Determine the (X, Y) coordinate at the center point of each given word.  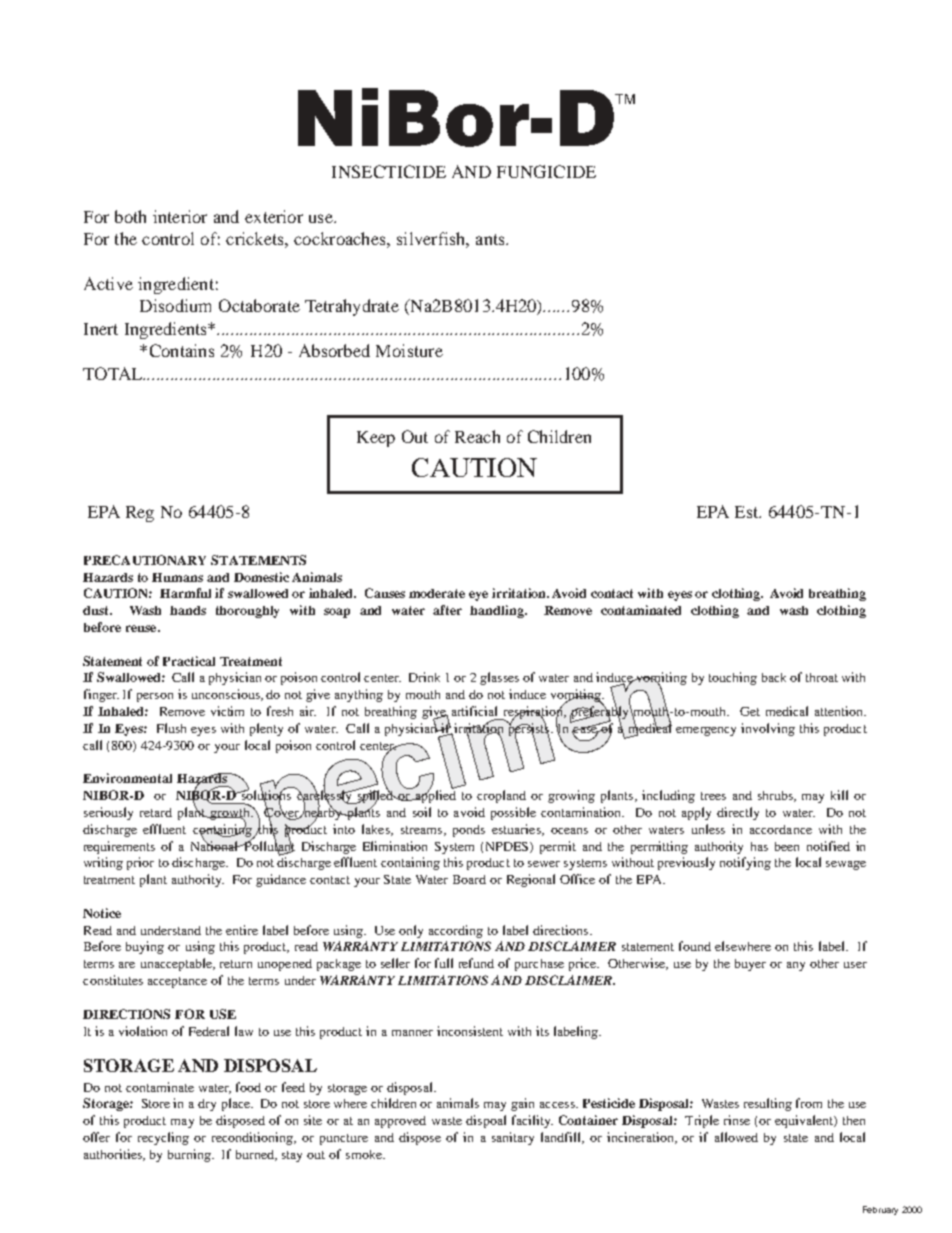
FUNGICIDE (546, 171)
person (155, 697)
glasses (499, 678)
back (774, 677)
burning (190, 1155)
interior (180, 216)
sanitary (513, 1138)
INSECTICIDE (389, 171)
